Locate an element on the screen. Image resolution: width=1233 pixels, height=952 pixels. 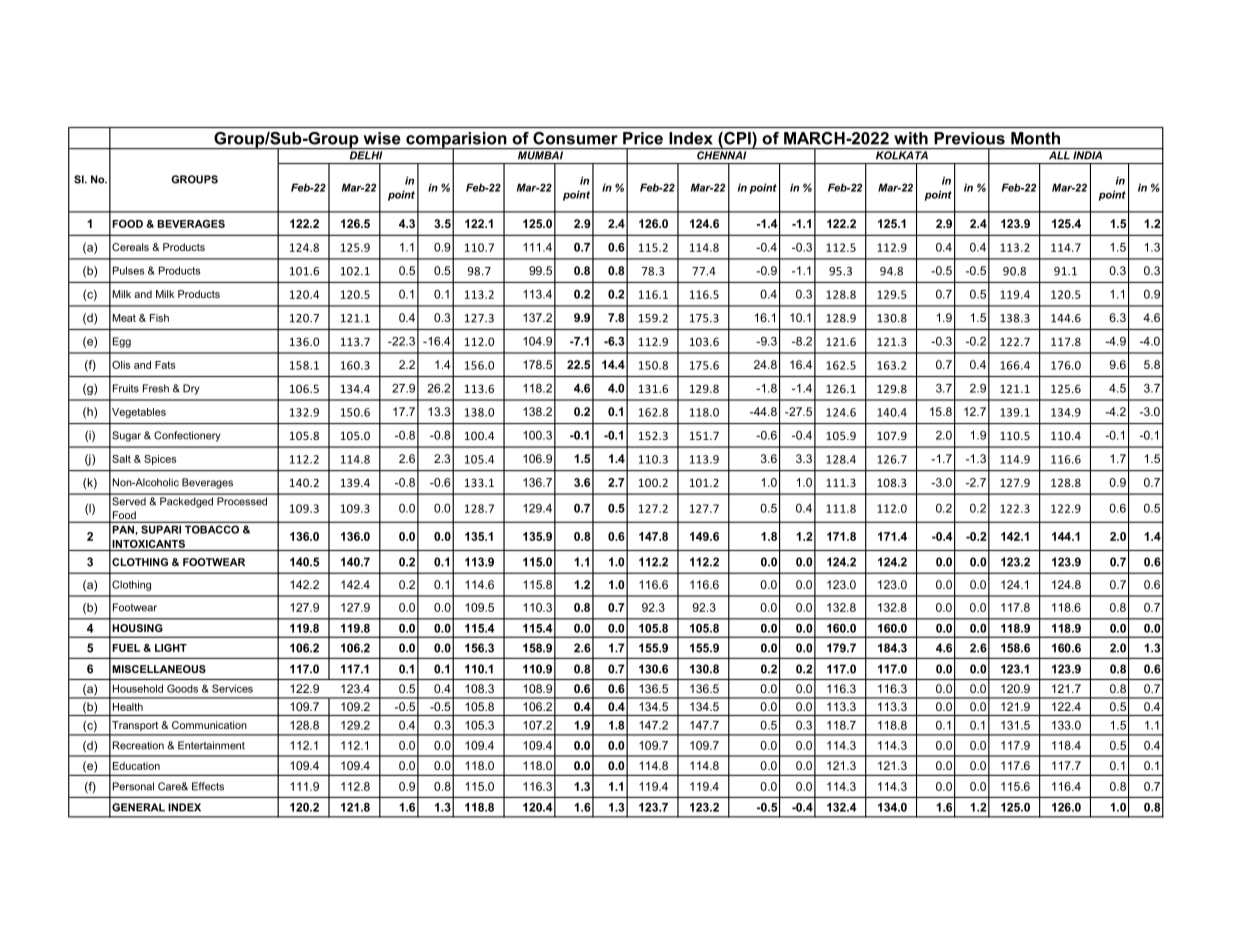
TOBACCO is located at coordinates (212, 529).
